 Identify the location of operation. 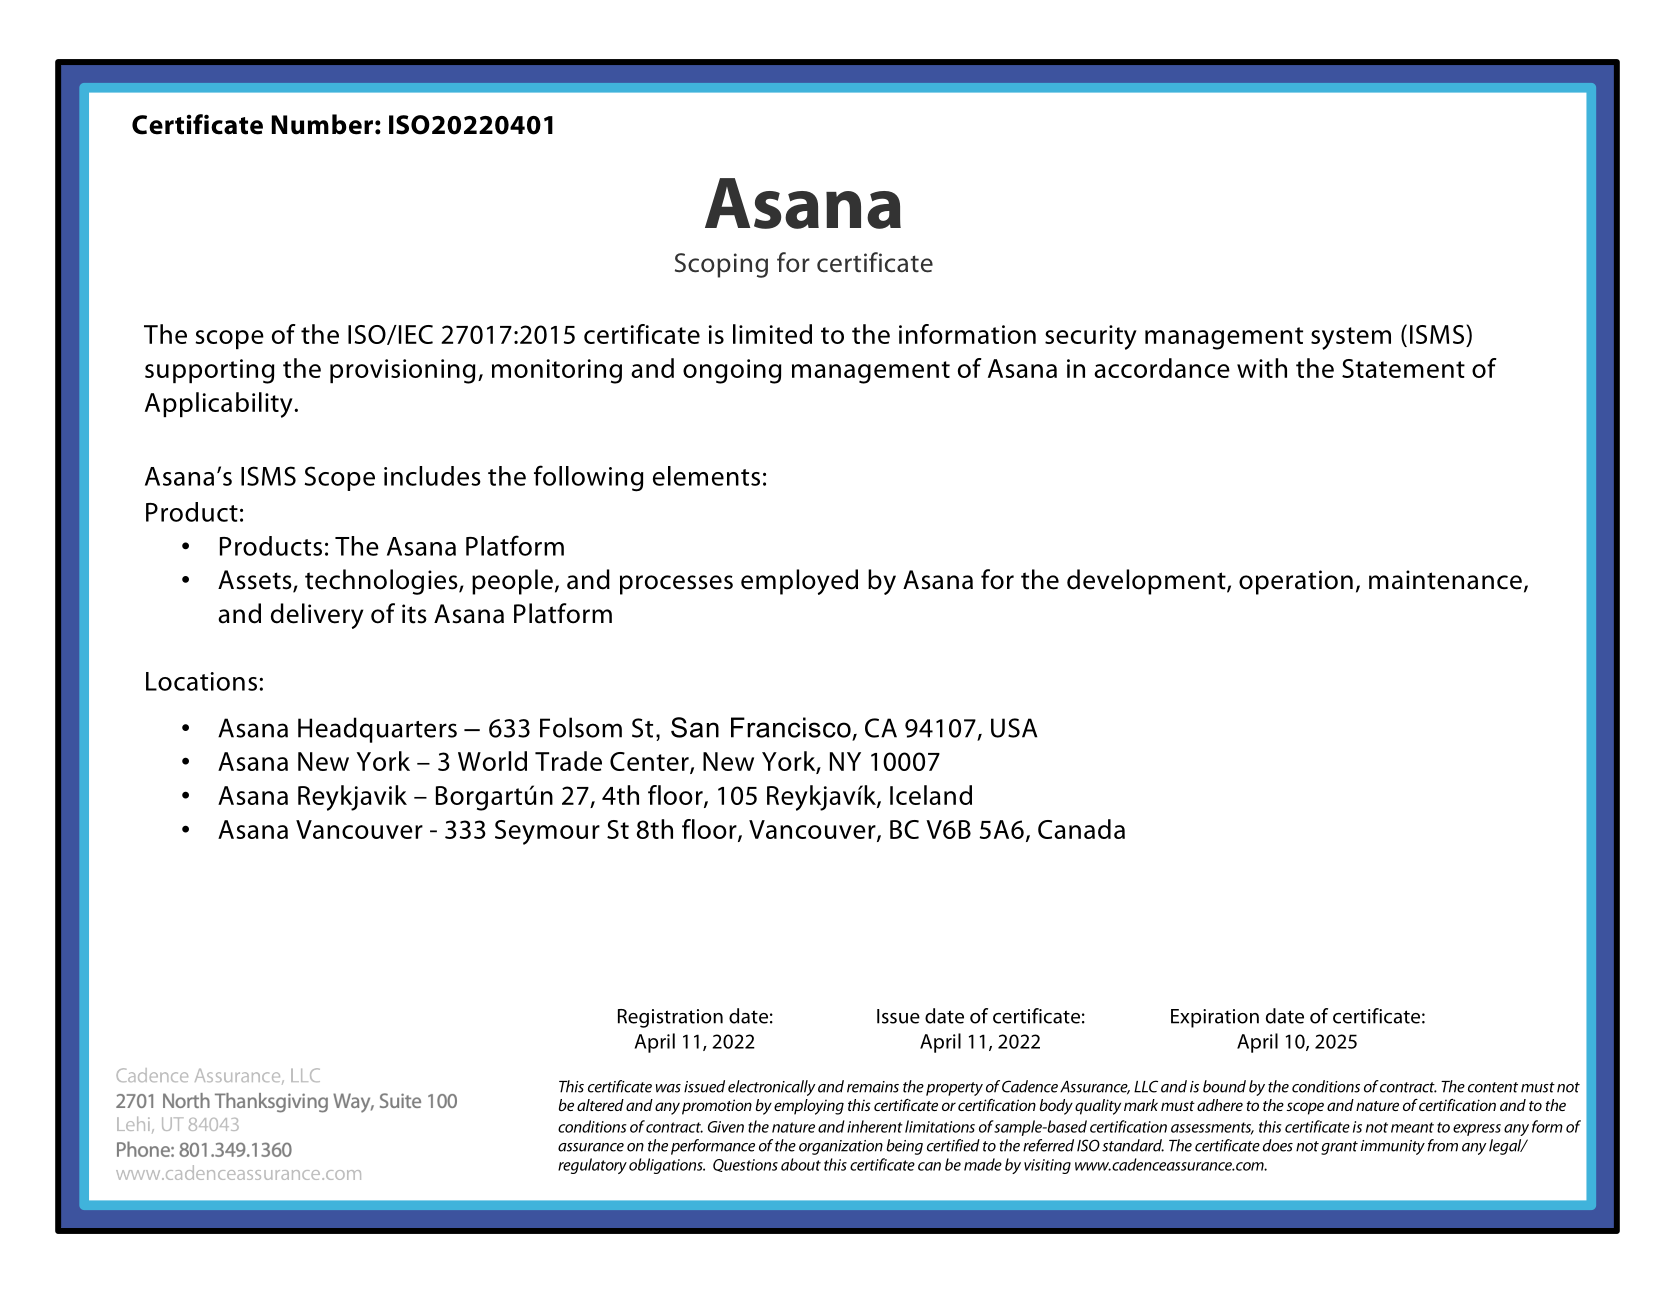
(1296, 582).
